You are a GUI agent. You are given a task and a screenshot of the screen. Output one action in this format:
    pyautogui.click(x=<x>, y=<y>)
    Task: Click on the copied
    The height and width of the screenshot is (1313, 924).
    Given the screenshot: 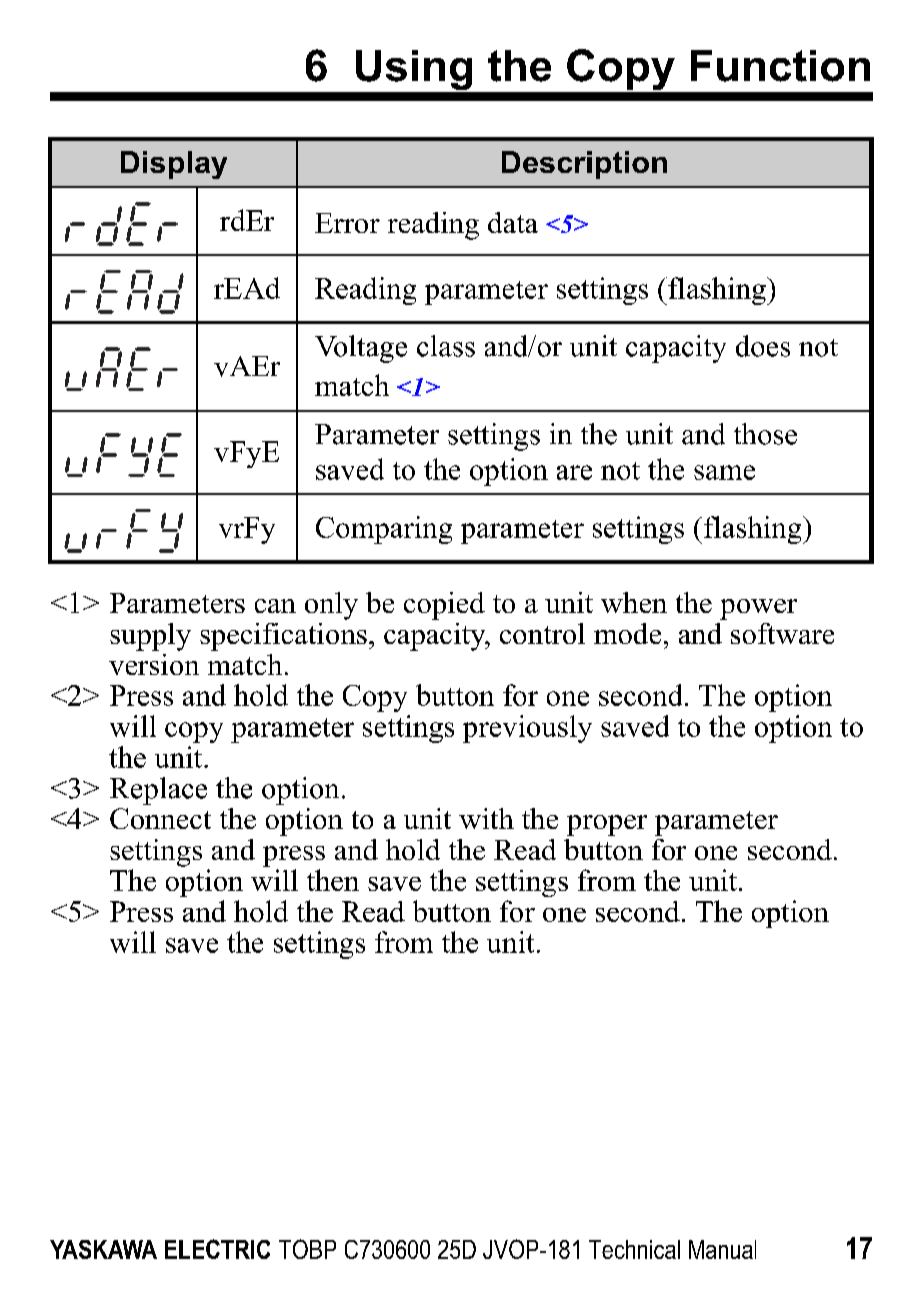 What is the action you would take?
    pyautogui.click(x=444, y=606)
